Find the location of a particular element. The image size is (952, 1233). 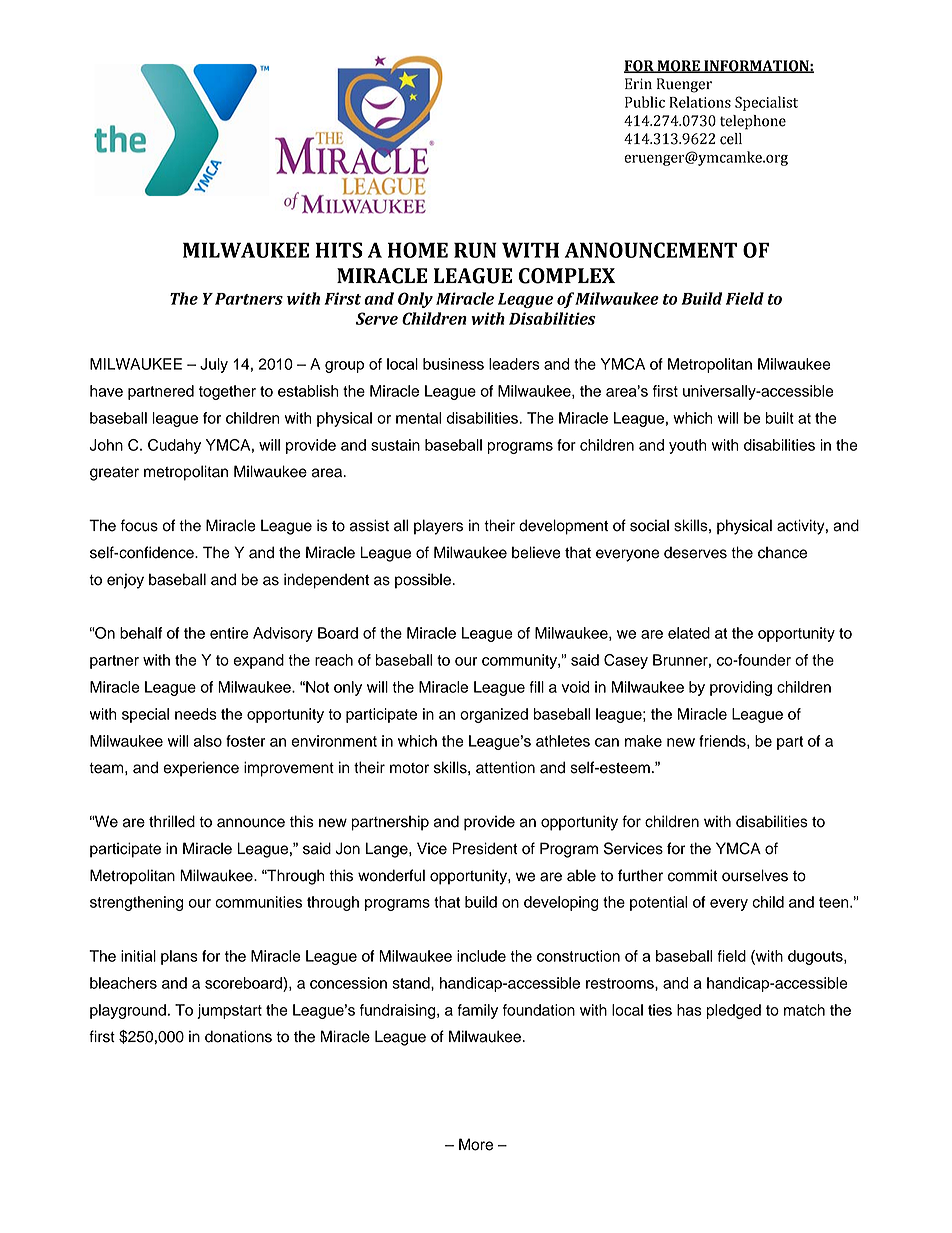

pledged is located at coordinates (734, 1011).
